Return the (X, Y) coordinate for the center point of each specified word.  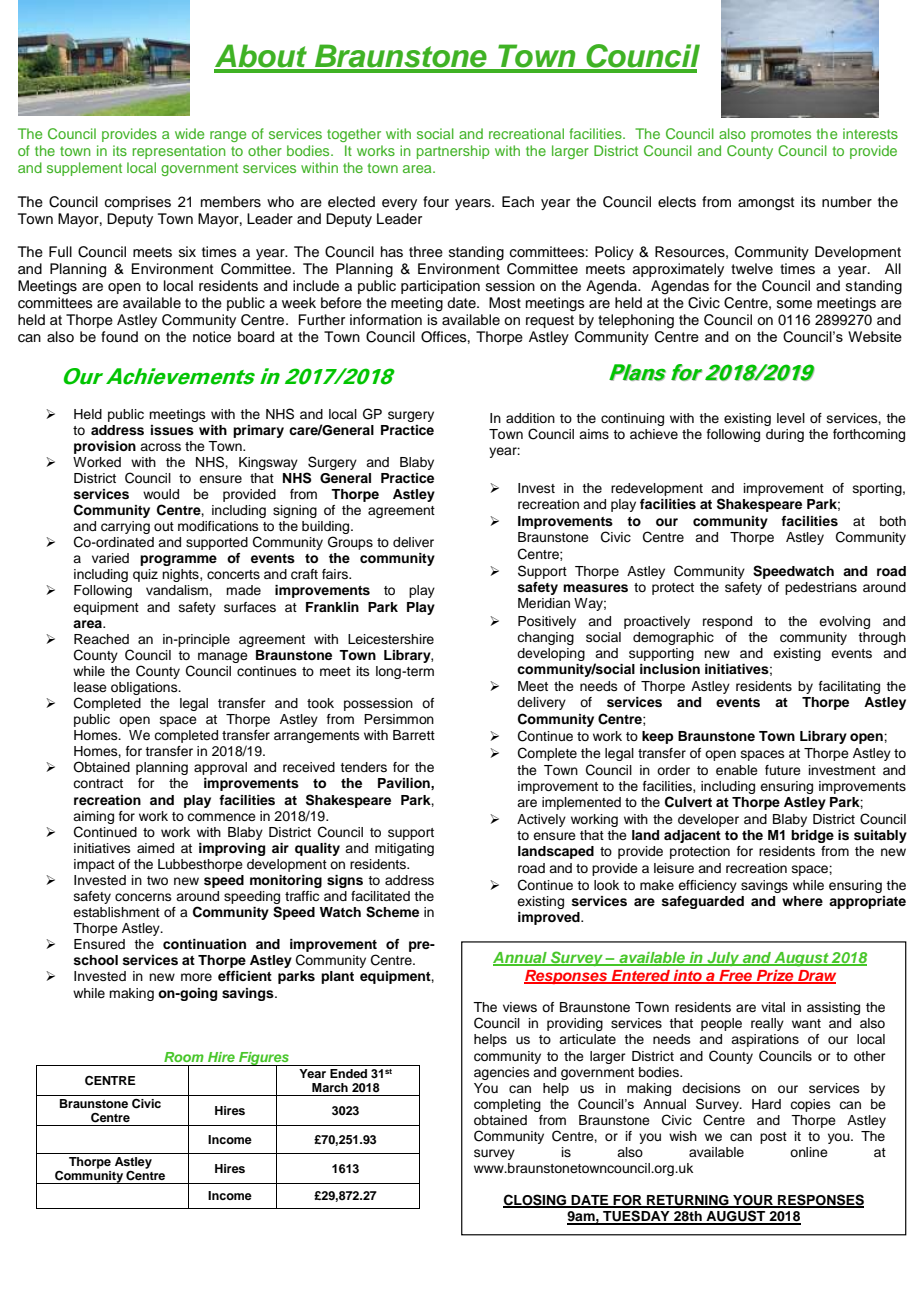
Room (184, 1057)
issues (172, 430)
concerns (143, 897)
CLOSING (536, 1201)
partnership (453, 152)
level (791, 418)
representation (179, 152)
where (802, 901)
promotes (781, 135)
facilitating (849, 687)
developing (551, 654)
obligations (145, 688)
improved (550, 918)
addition (530, 418)
